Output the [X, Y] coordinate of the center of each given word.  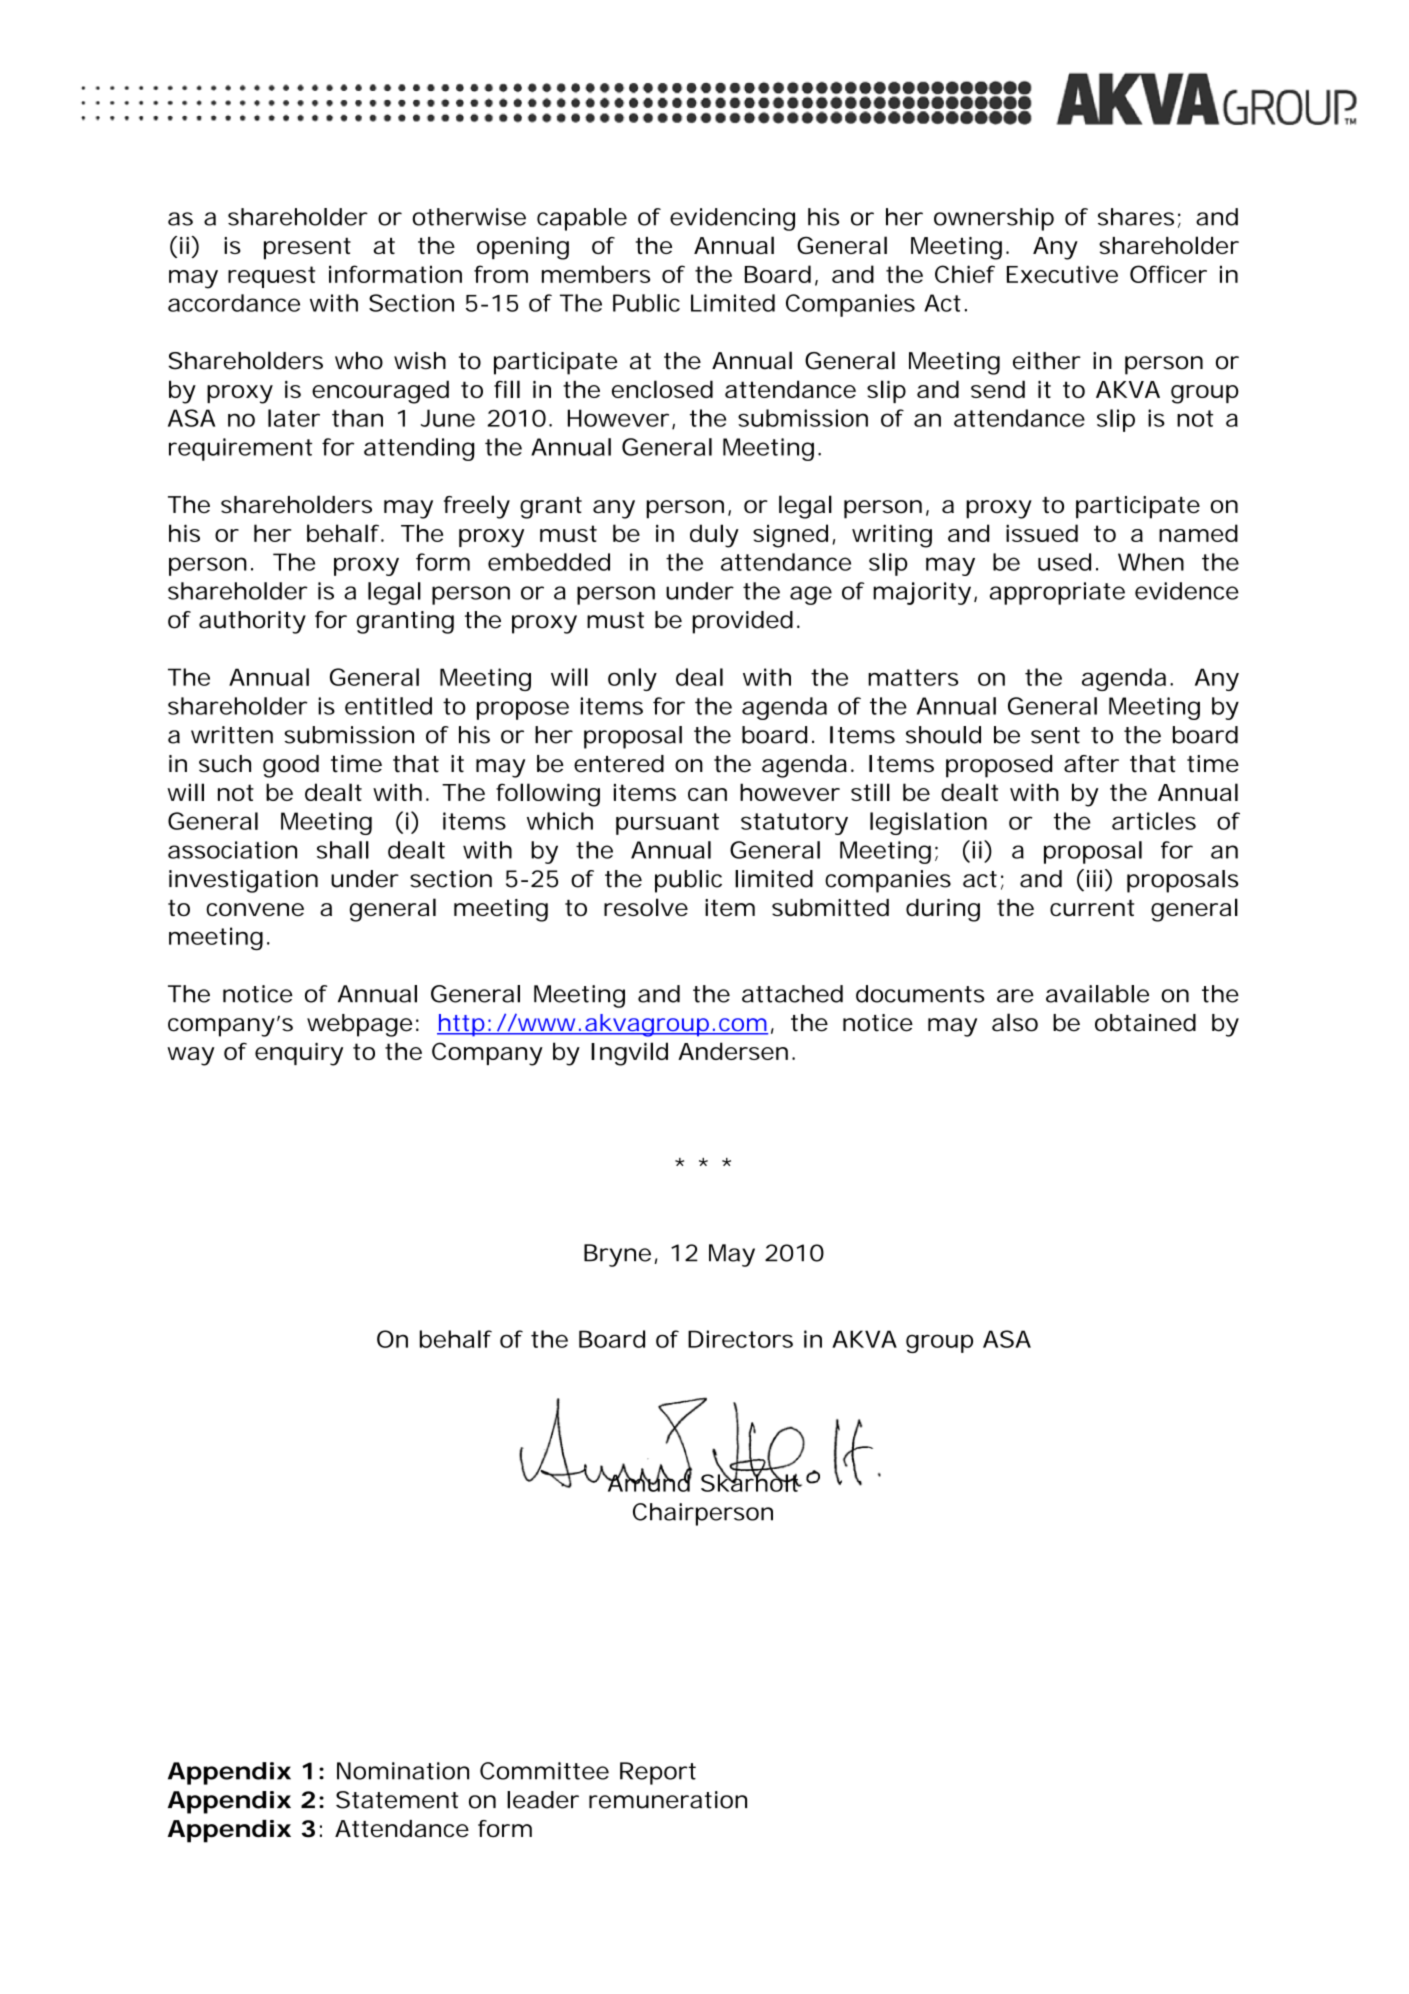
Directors [740, 1339]
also [1015, 1022]
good [291, 766]
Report [658, 1773]
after [1091, 764]
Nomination [403, 1771]
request [272, 277]
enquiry [299, 1054]
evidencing [732, 219]
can [707, 794]
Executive [1062, 274]
